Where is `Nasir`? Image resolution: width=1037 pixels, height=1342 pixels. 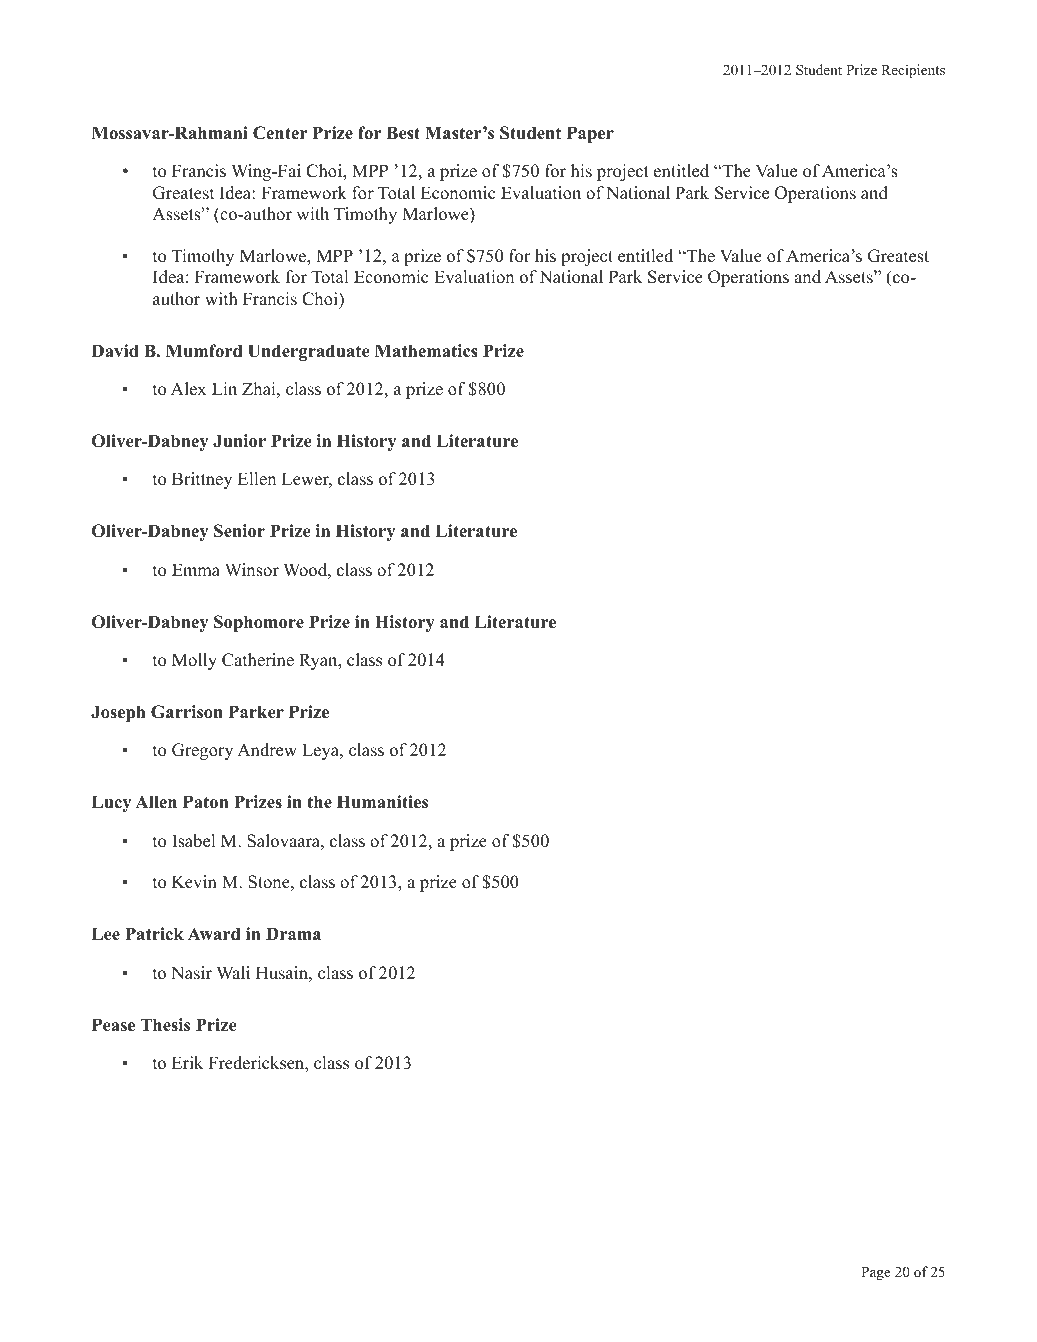
Nasir is located at coordinates (191, 973).
